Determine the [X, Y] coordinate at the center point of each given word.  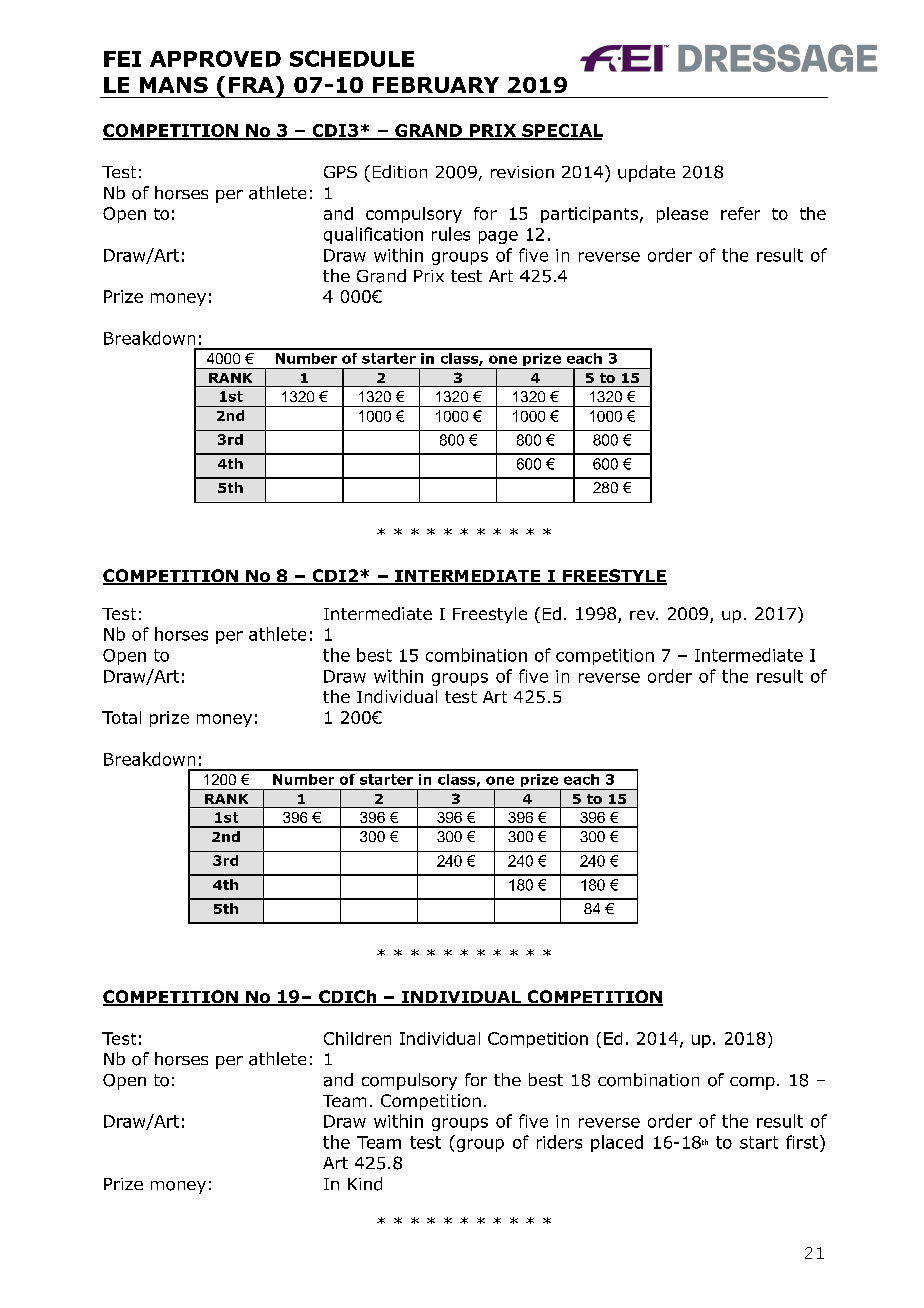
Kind [365, 1184]
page [498, 237]
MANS [174, 85]
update [646, 173]
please [682, 215]
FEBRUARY [436, 85]
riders [559, 1142]
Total [121, 717]
